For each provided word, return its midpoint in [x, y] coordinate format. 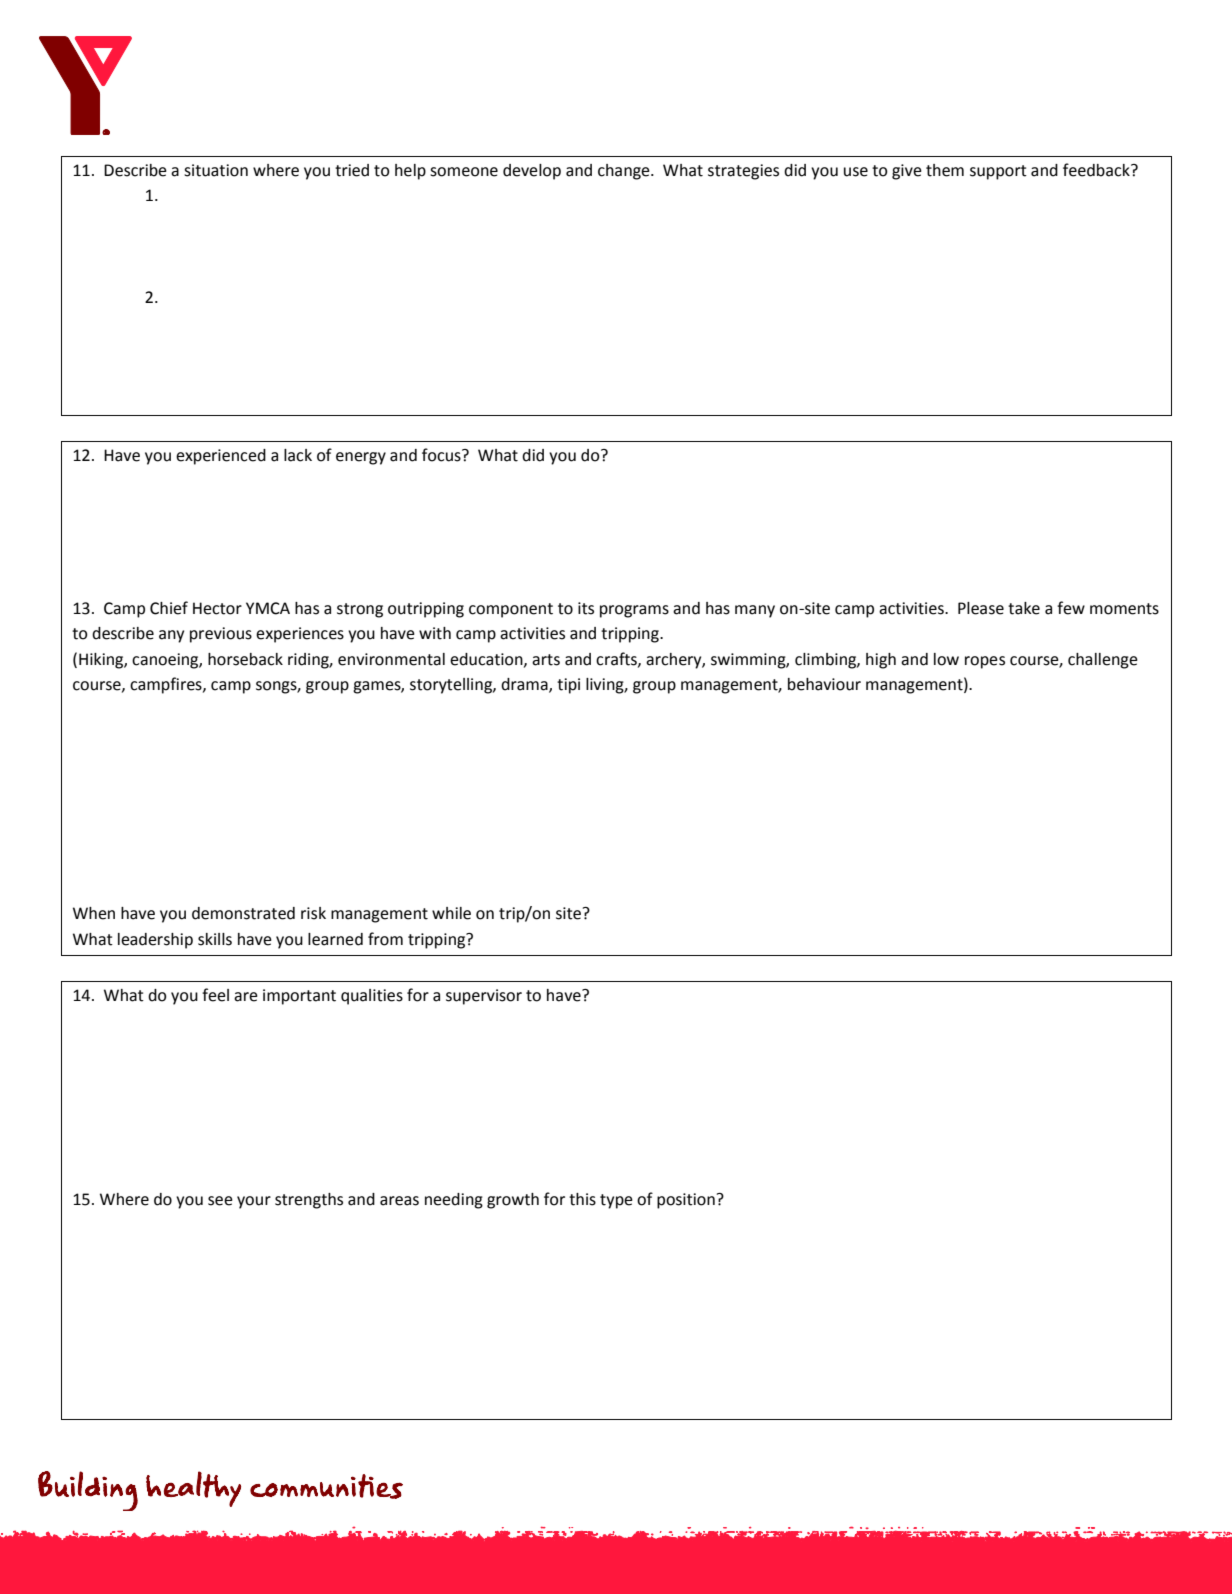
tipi [568, 686]
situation [216, 170]
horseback [245, 659]
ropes [985, 662]
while [451, 913]
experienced [221, 457]
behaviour [824, 684]
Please [981, 608]
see [220, 1201]
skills [215, 939]
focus [442, 455]
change [625, 172]
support [998, 172]
